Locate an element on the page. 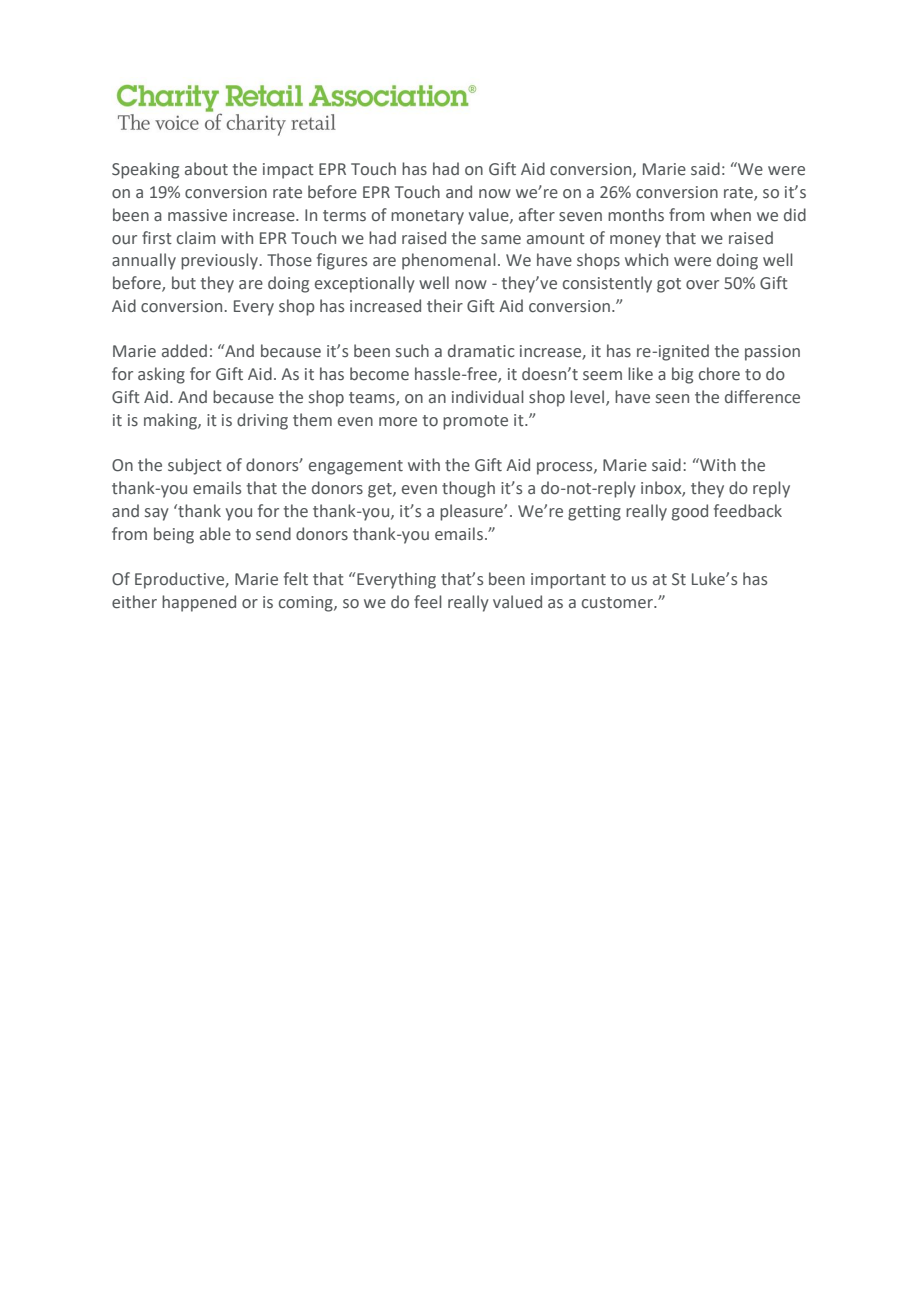 This page has height=1308, width=924. about is located at coordinates (206, 169).
